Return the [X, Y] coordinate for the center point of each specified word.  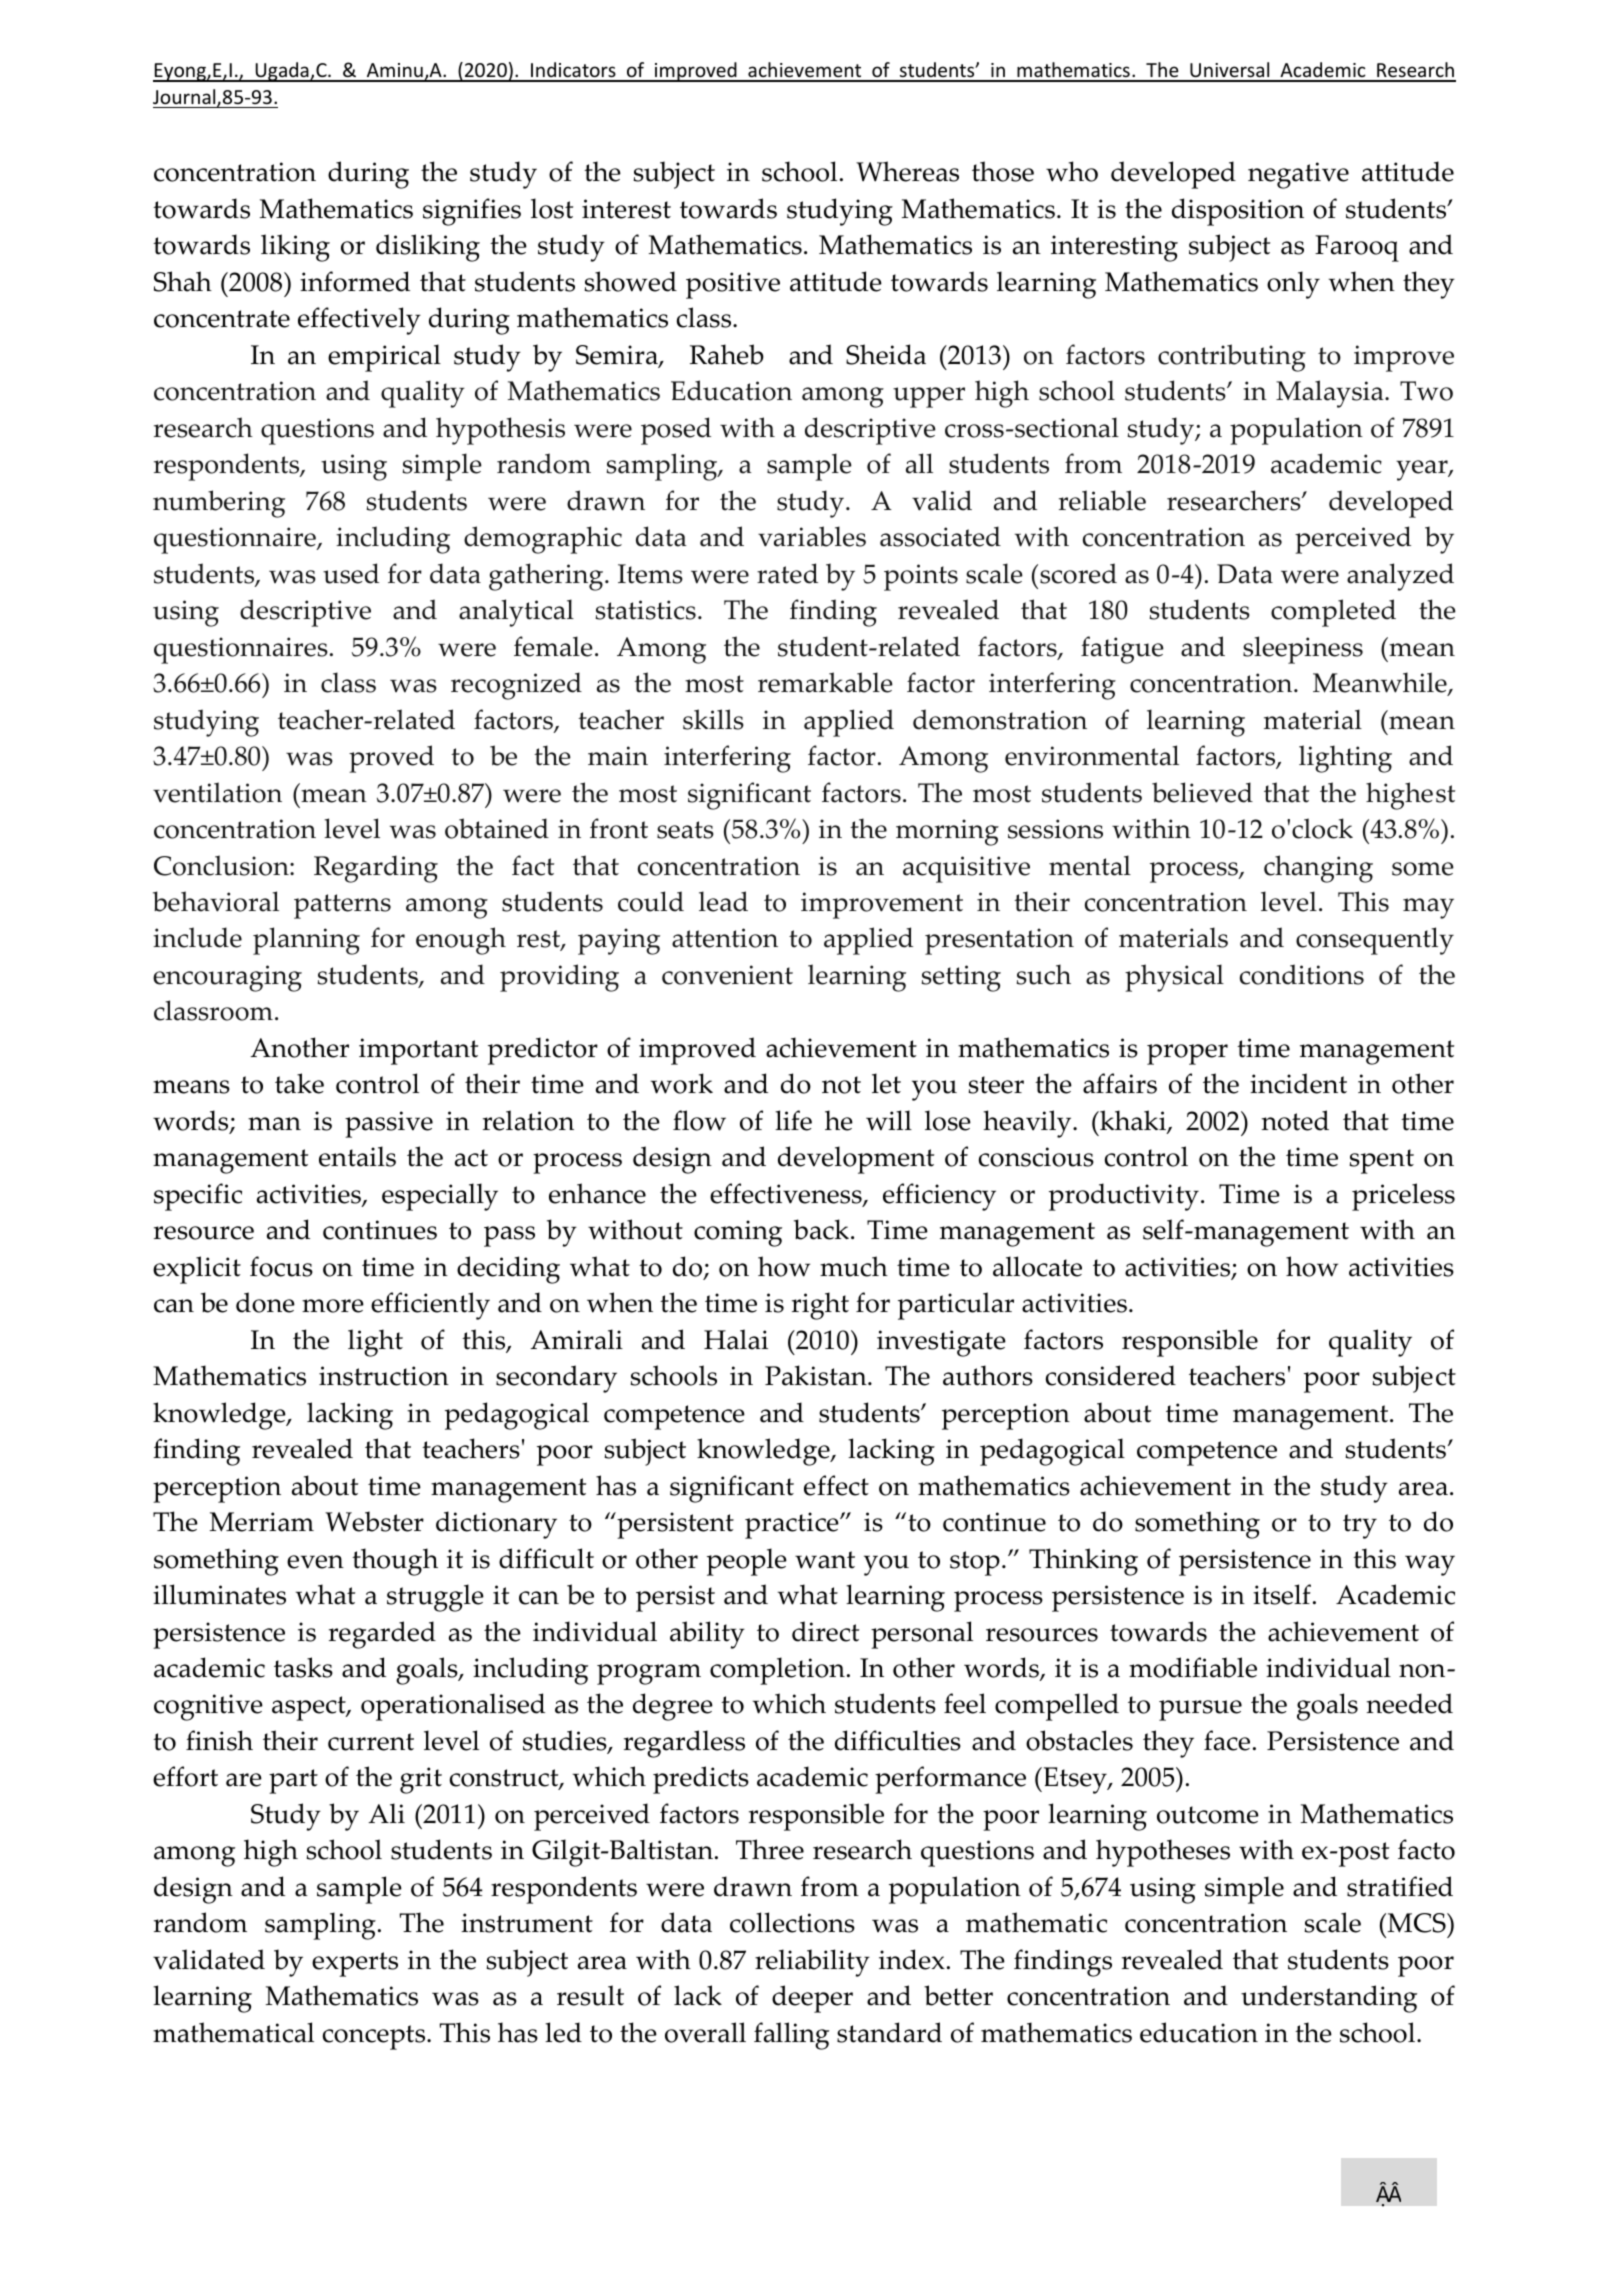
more [333, 1306]
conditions [1302, 974]
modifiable [1193, 1667]
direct [825, 1631]
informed [355, 281]
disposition [1238, 212]
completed [1333, 613]
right [820, 1306]
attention [725, 938]
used [351, 573]
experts [355, 1964]
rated [787, 573]
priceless [1403, 1197]
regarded [382, 1635]
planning [306, 941]
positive [733, 285]
